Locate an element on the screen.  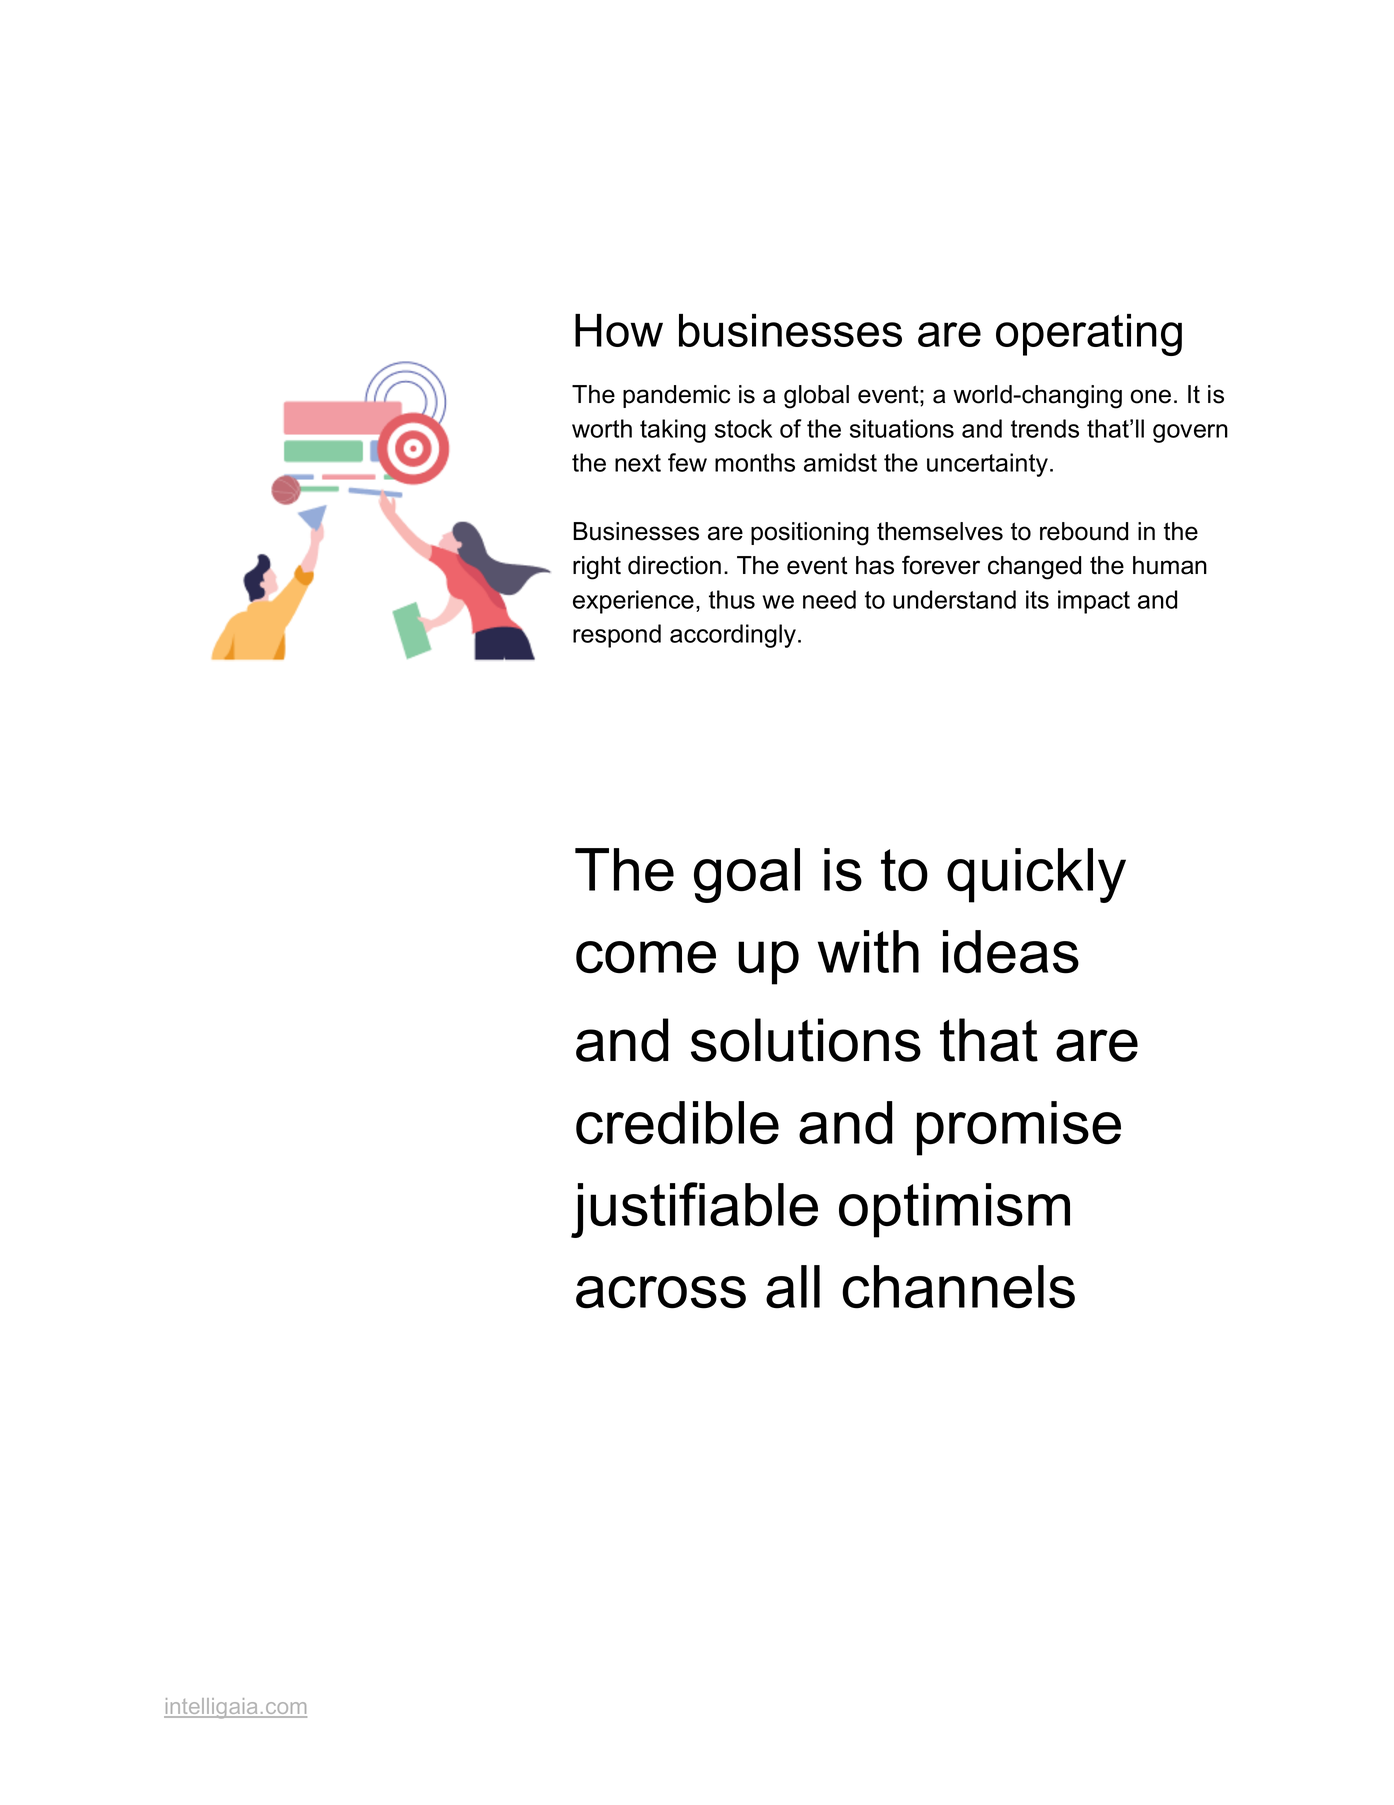
across is located at coordinates (661, 1292).
